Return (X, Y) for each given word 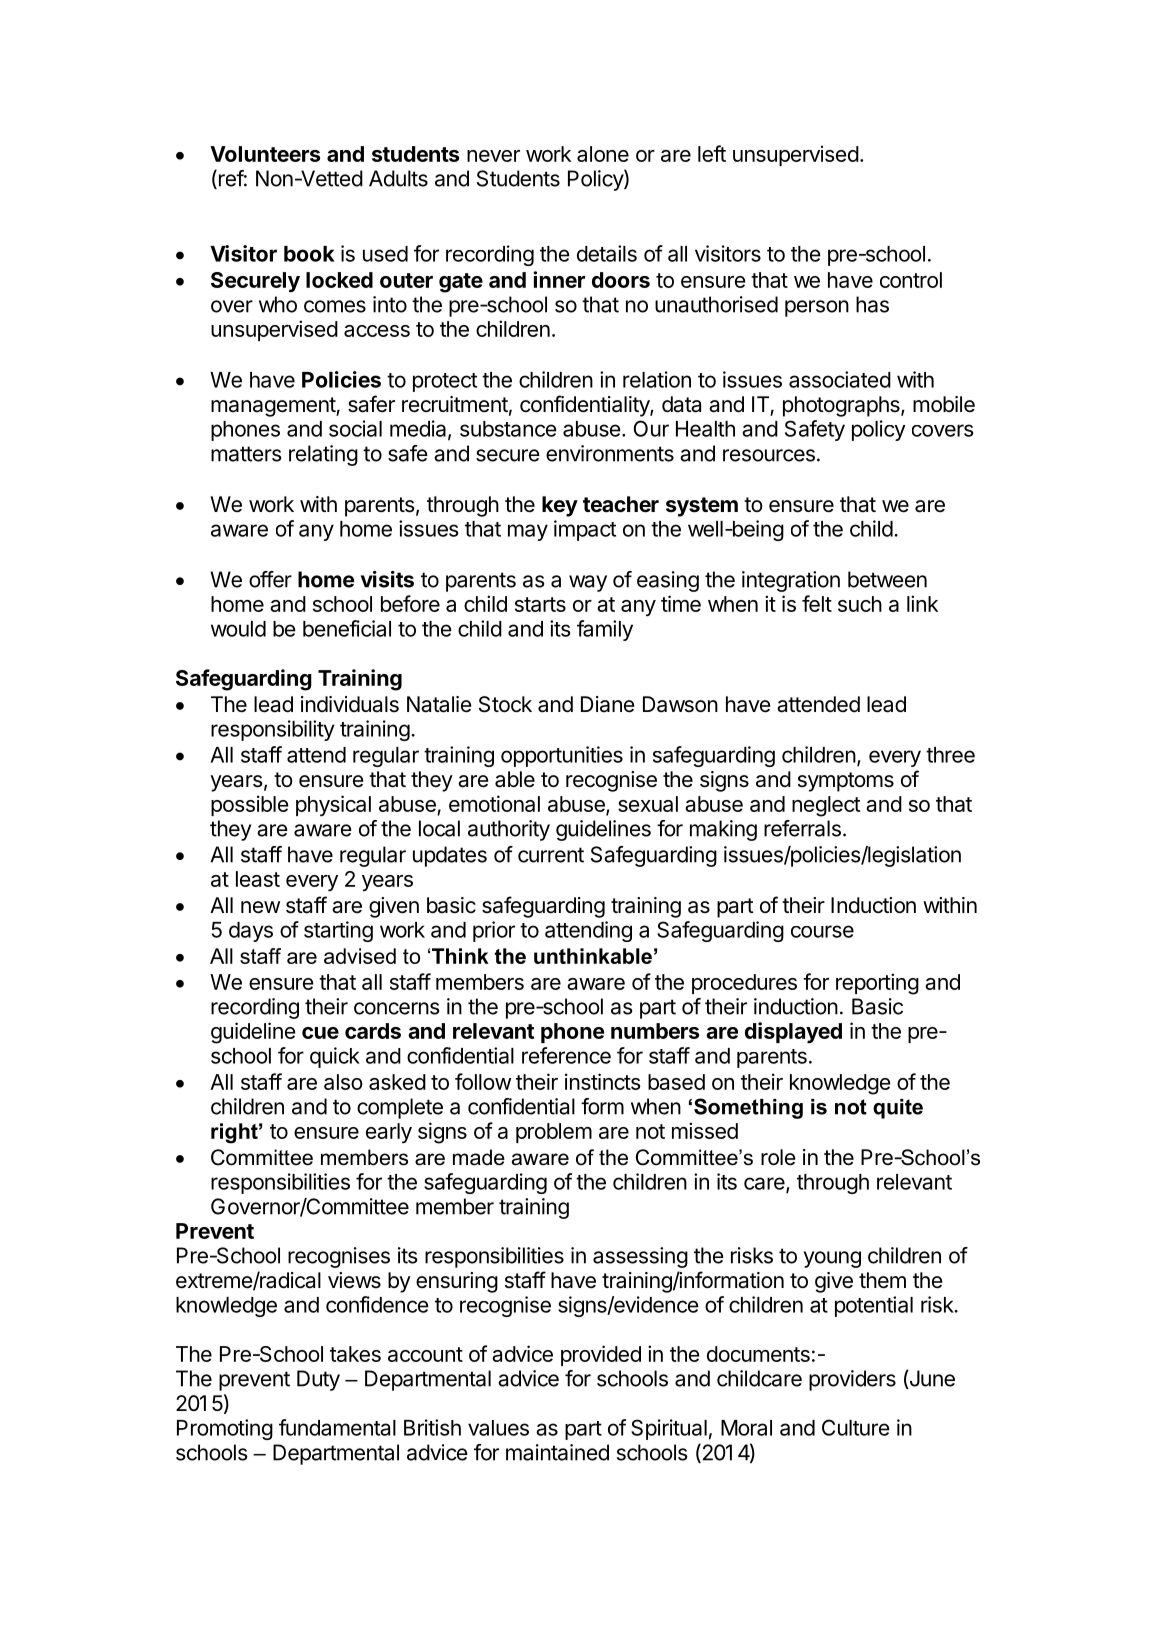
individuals (350, 704)
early (389, 1133)
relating (323, 455)
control (911, 280)
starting (338, 931)
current (551, 855)
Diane (607, 704)
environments (610, 453)
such (860, 604)
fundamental (337, 1427)
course (822, 931)
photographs (842, 406)
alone (603, 154)
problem (554, 1133)
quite (898, 1109)
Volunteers (265, 154)
